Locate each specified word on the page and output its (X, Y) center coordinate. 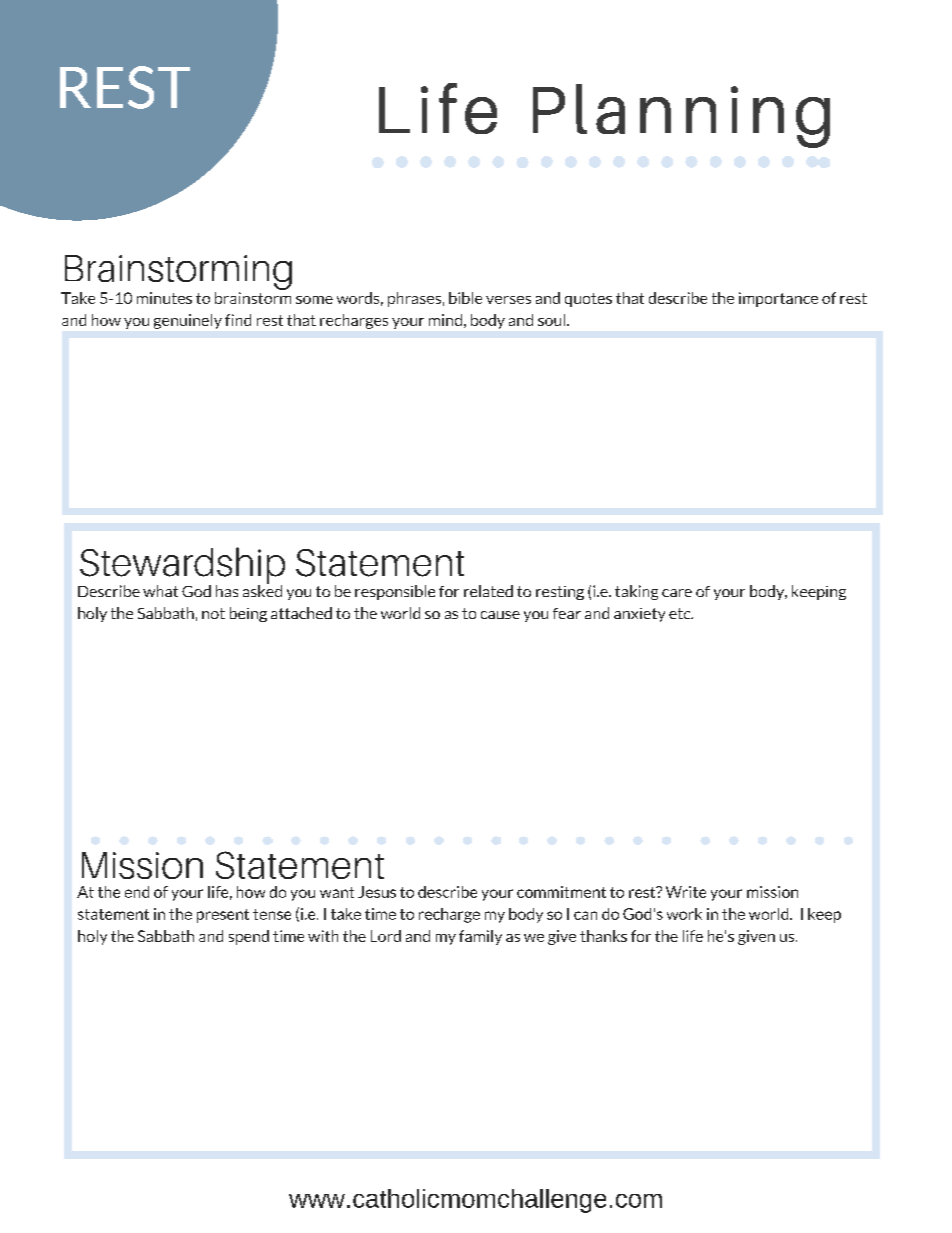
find (238, 320)
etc (681, 613)
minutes (164, 298)
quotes (588, 300)
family (480, 937)
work (684, 914)
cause (500, 615)
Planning (681, 116)
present (223, 916)
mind (445, 320)
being (248, 614)
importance (778, 299)
